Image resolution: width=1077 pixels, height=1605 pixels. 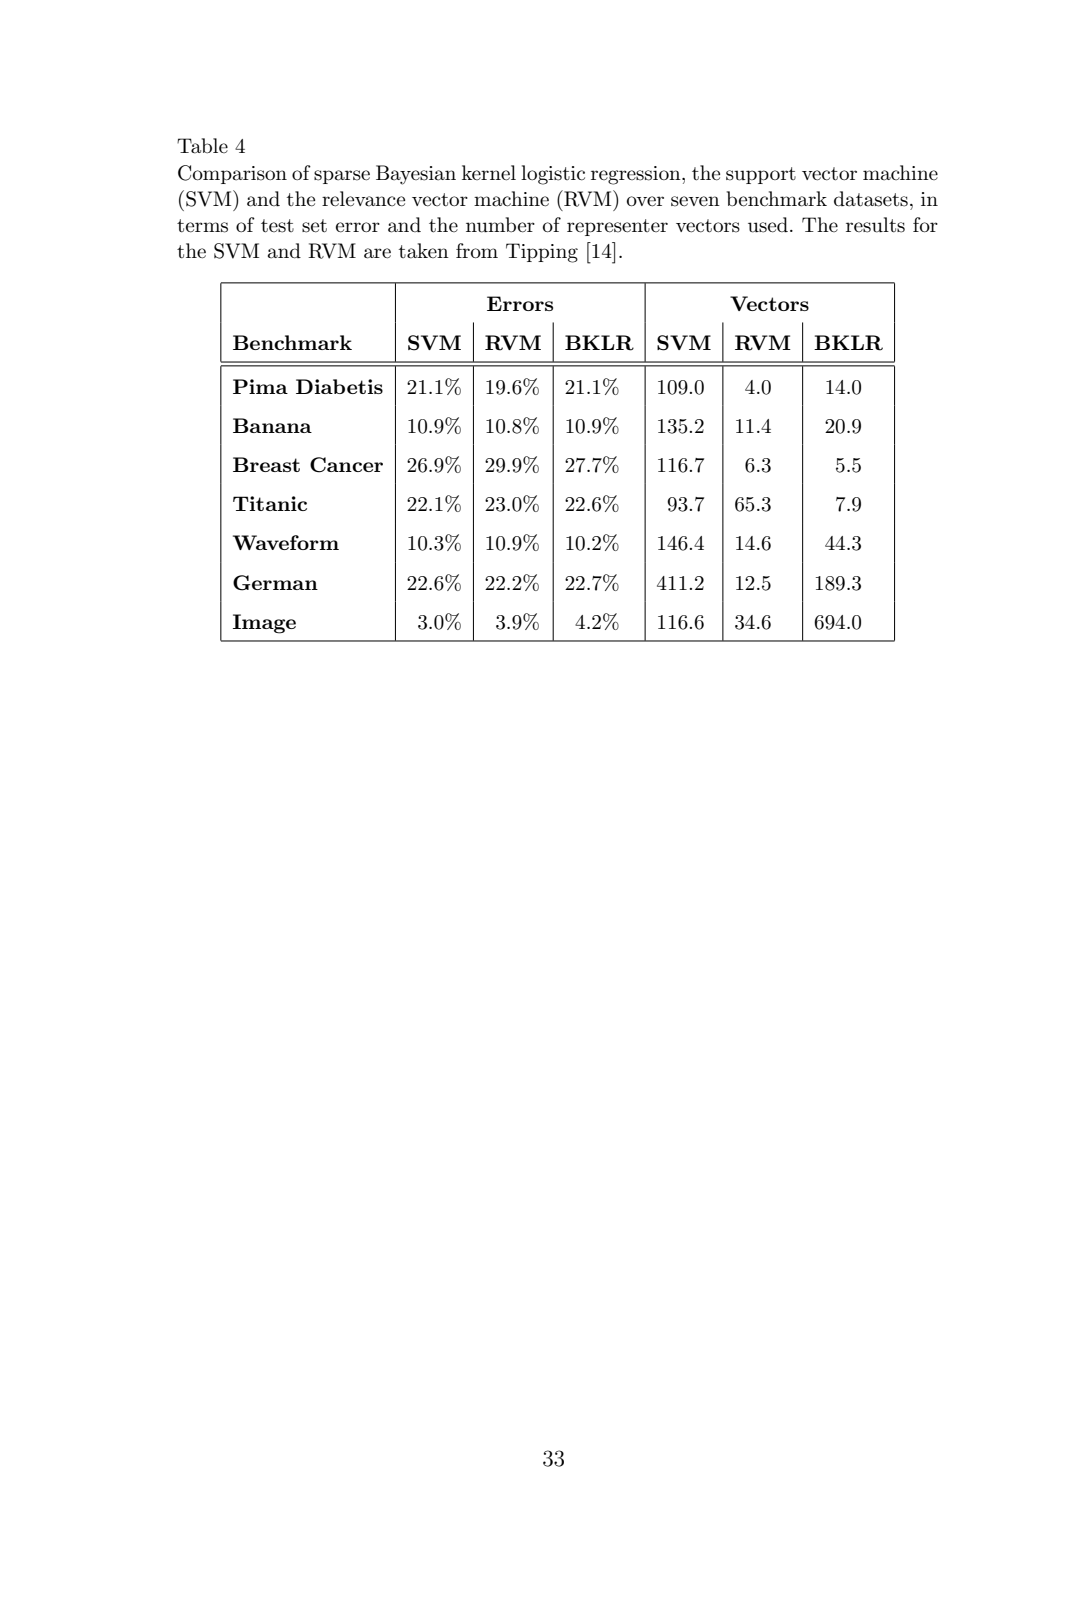 What do you see at coordinates (277, 226) in the screenshot?
I see `test` at bounding box center [277, 226].
